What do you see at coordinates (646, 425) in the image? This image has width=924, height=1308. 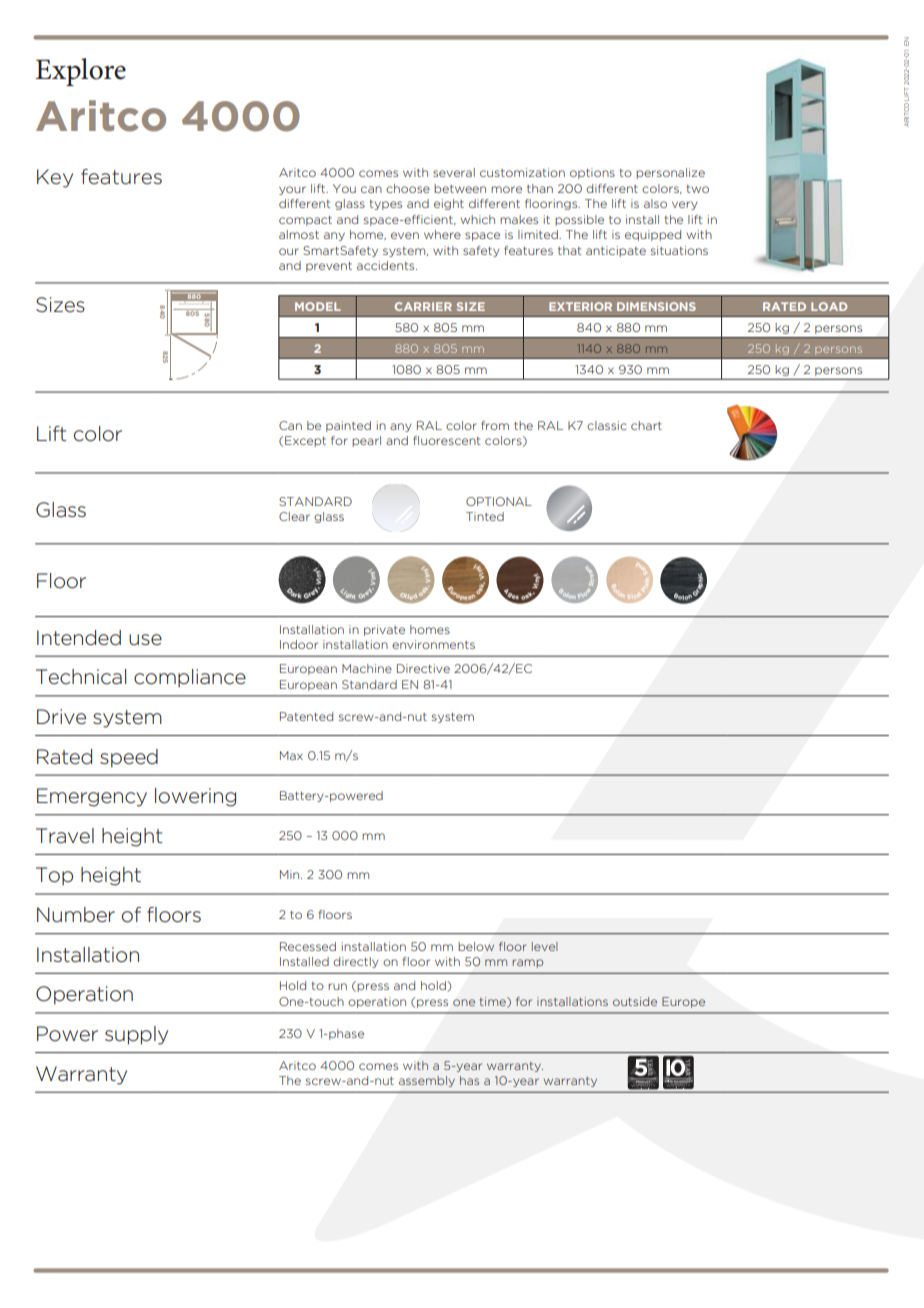 I see `chart` at bounding box center [646, 425].
